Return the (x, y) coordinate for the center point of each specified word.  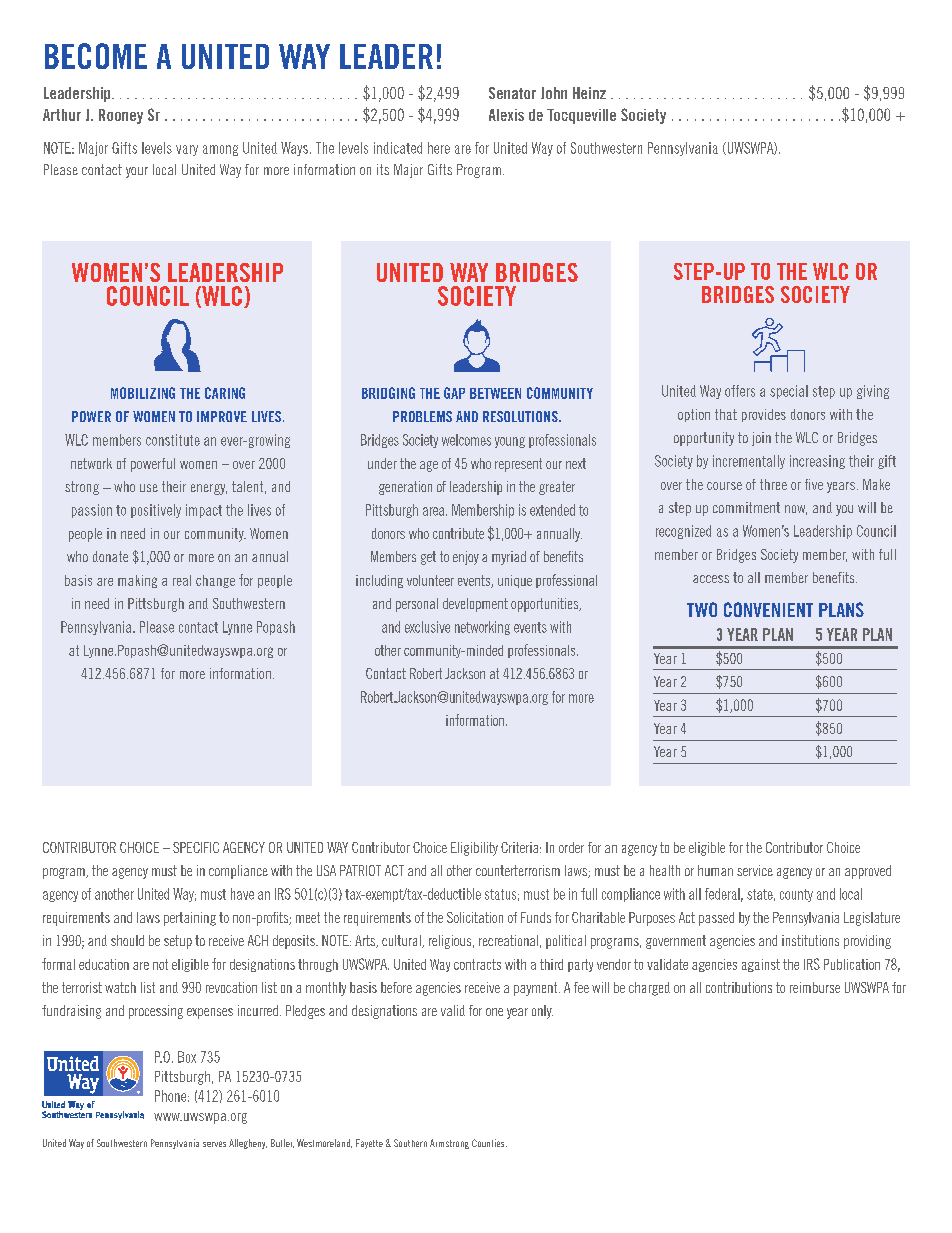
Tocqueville (581, 116)
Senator (512, 93)
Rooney (121, 116)
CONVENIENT (768, 609)
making (137, 581)
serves (214, 1144)
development (475, 605)
